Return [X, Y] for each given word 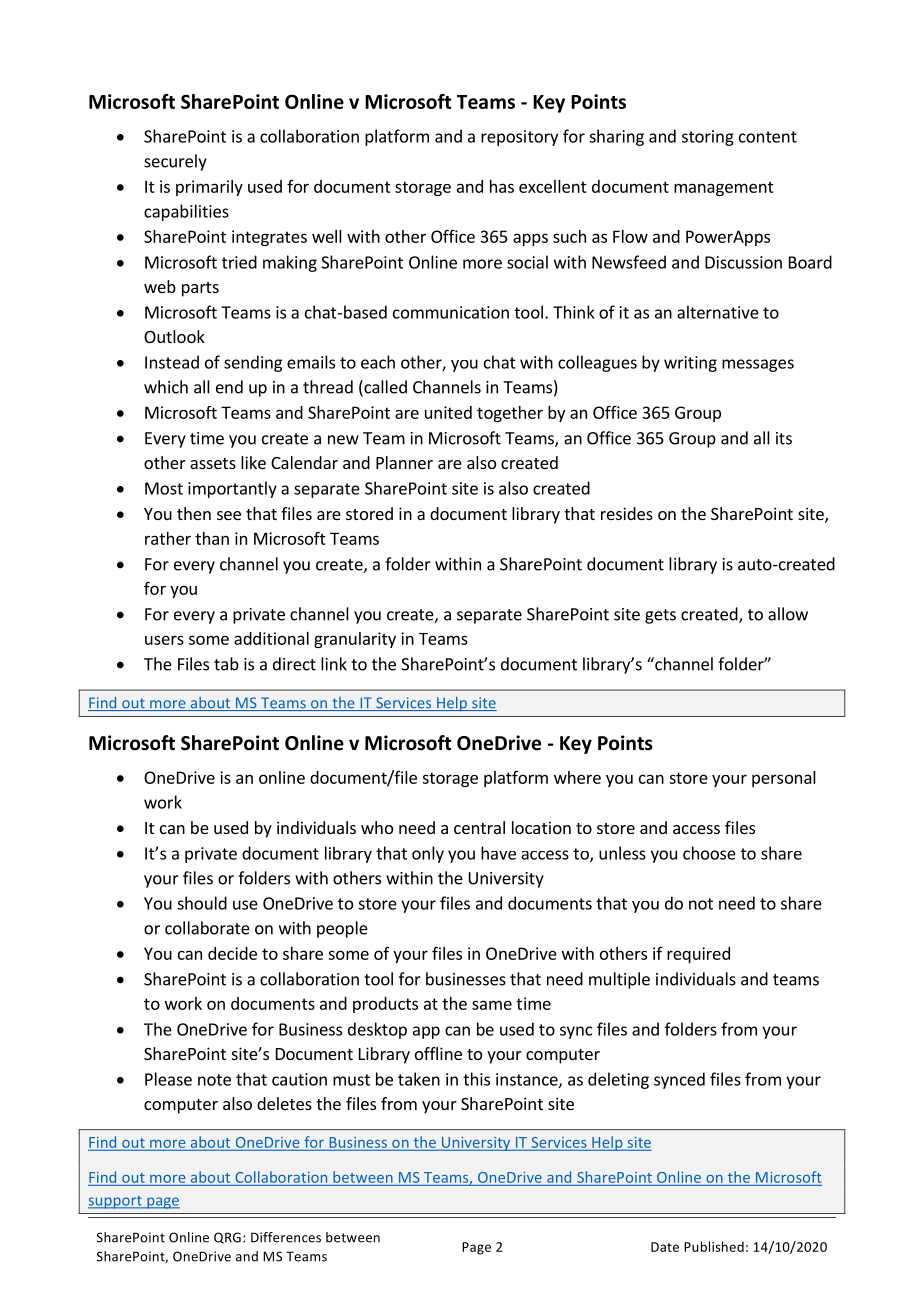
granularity [355, 640]
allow [788, 614]
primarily [209, 188]
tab [226, 664]
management [724, 188]
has [502, 186]
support [116, 1202]
